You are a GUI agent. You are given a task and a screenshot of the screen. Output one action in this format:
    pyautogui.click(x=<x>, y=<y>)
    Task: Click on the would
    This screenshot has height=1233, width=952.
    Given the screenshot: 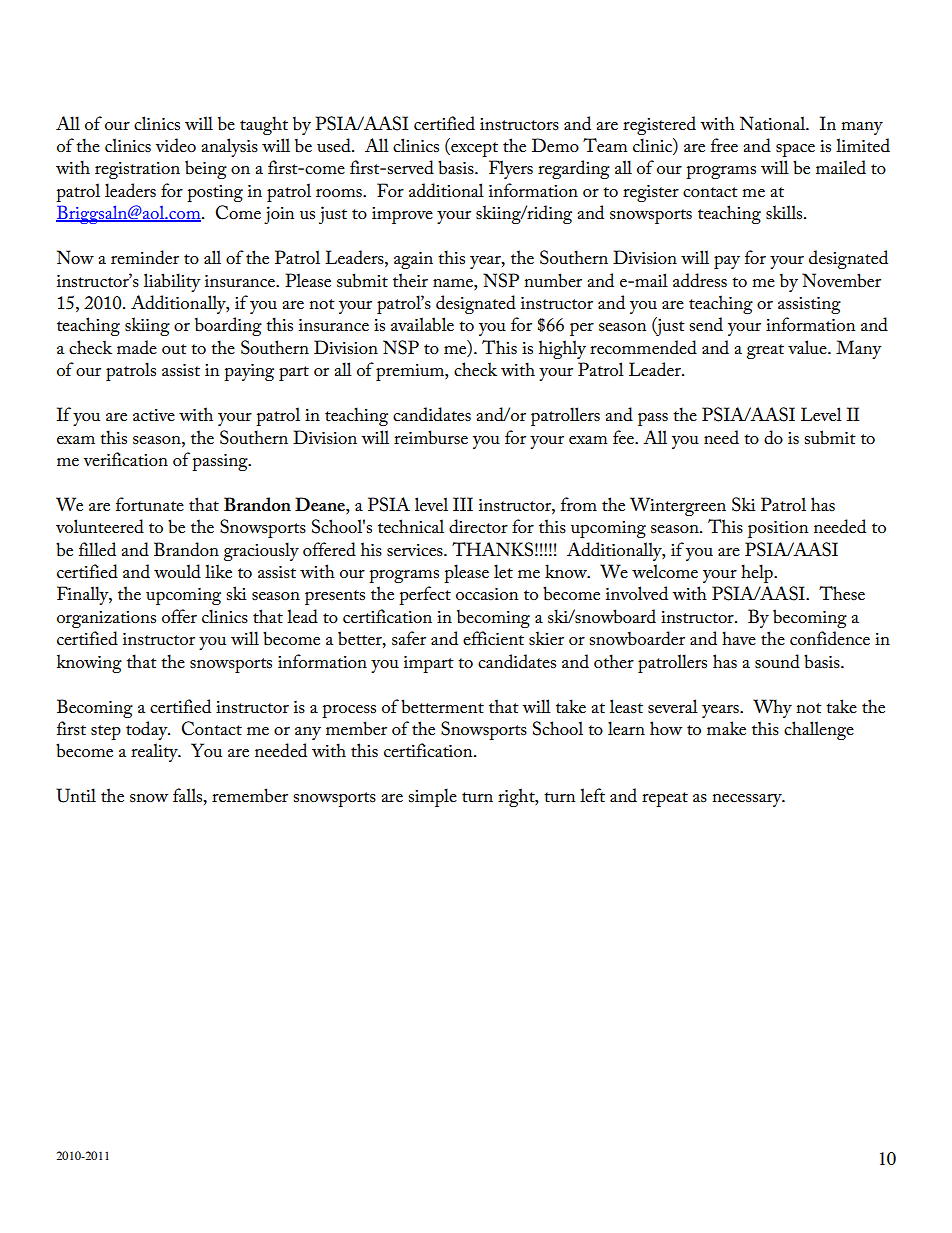 What is the action you would take?
    pyautogui.click(x=177, y=571)
